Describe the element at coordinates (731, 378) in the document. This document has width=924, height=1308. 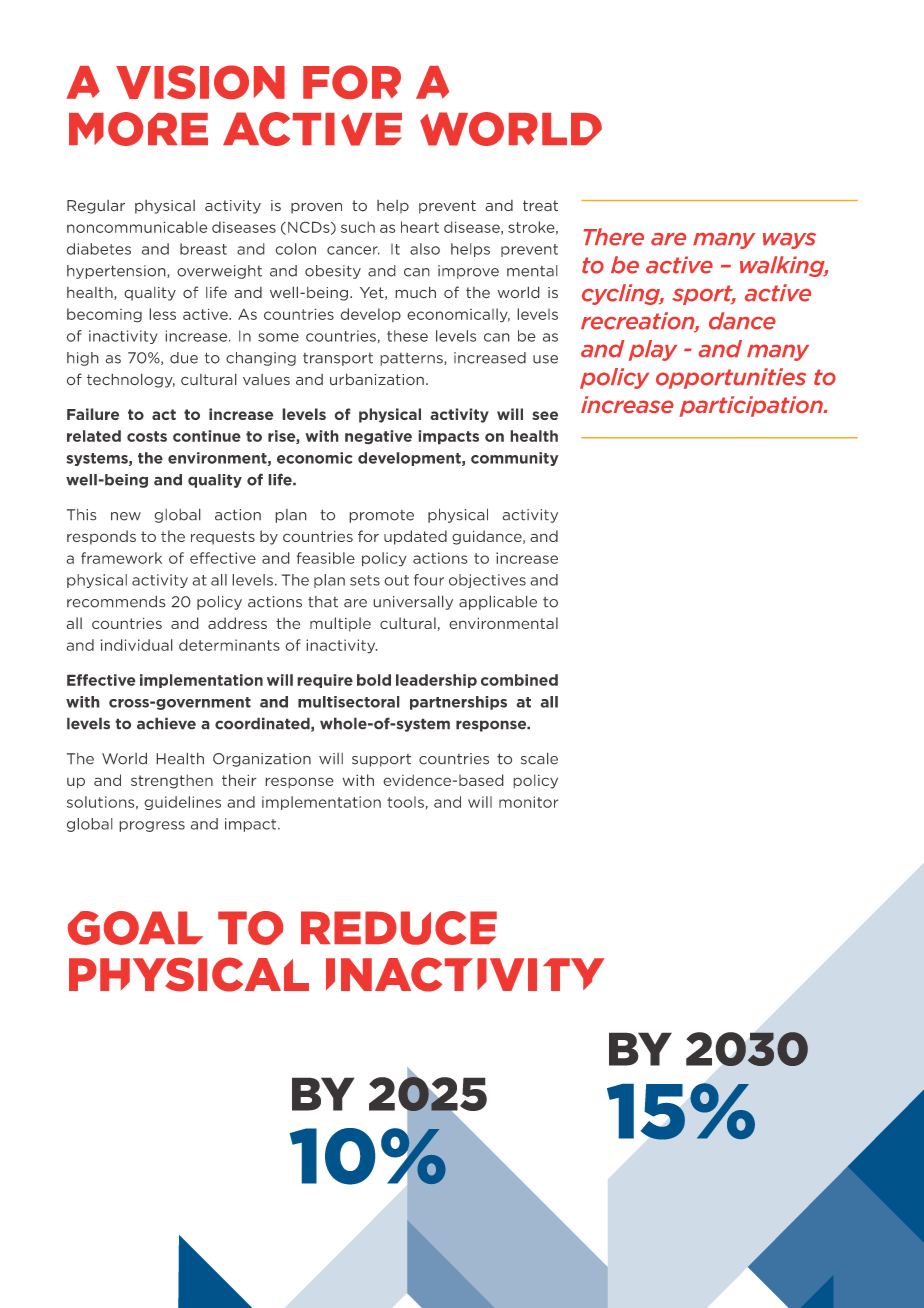
I see `opportunities` at that location.
